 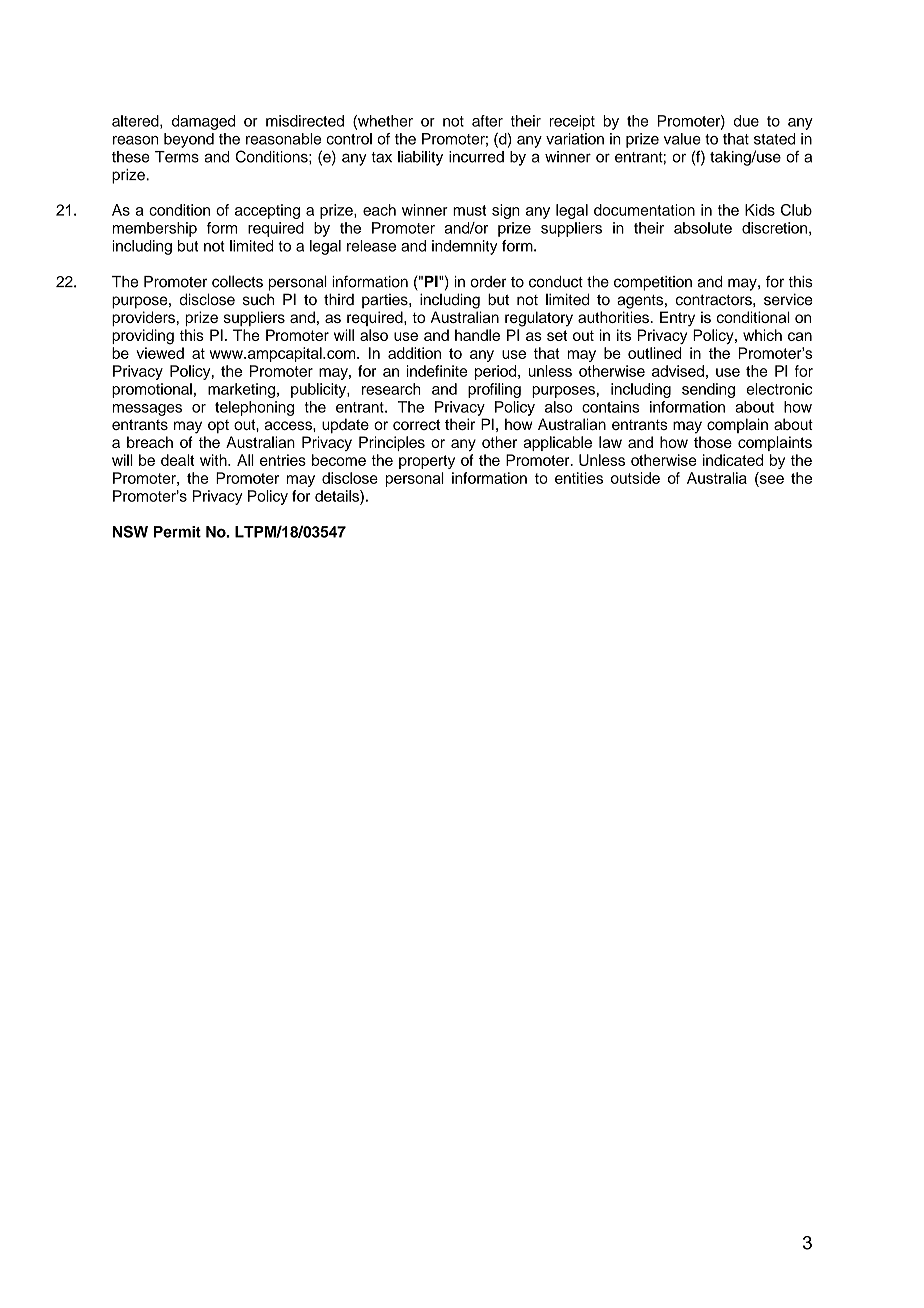 What do you see at coordinates (708, 390) in the screenshot?
I see `sending` at bounding box center [708, 390].
